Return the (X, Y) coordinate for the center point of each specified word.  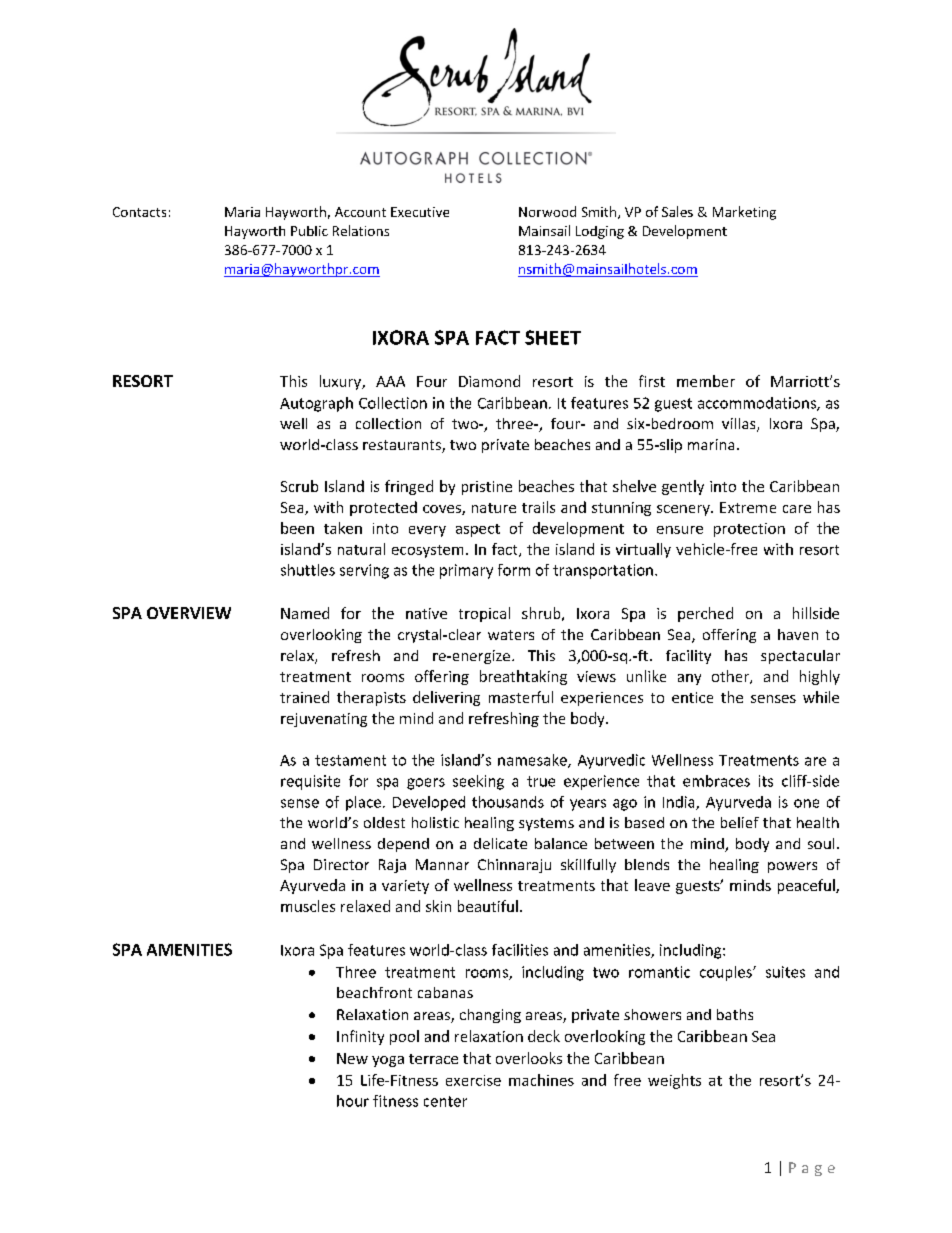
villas (740, 425)
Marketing (744, 213)
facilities (520, 950)
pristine (487, 488)
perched (705, 614)
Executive (420, 212)
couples (727, 973)
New (352, 1058)
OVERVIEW (189, 613)
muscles (308, 906)
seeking (478, 782)
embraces (716, 781)
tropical (484, 614)
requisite (310, 782)
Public (309, 231)
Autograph (316, 404)
